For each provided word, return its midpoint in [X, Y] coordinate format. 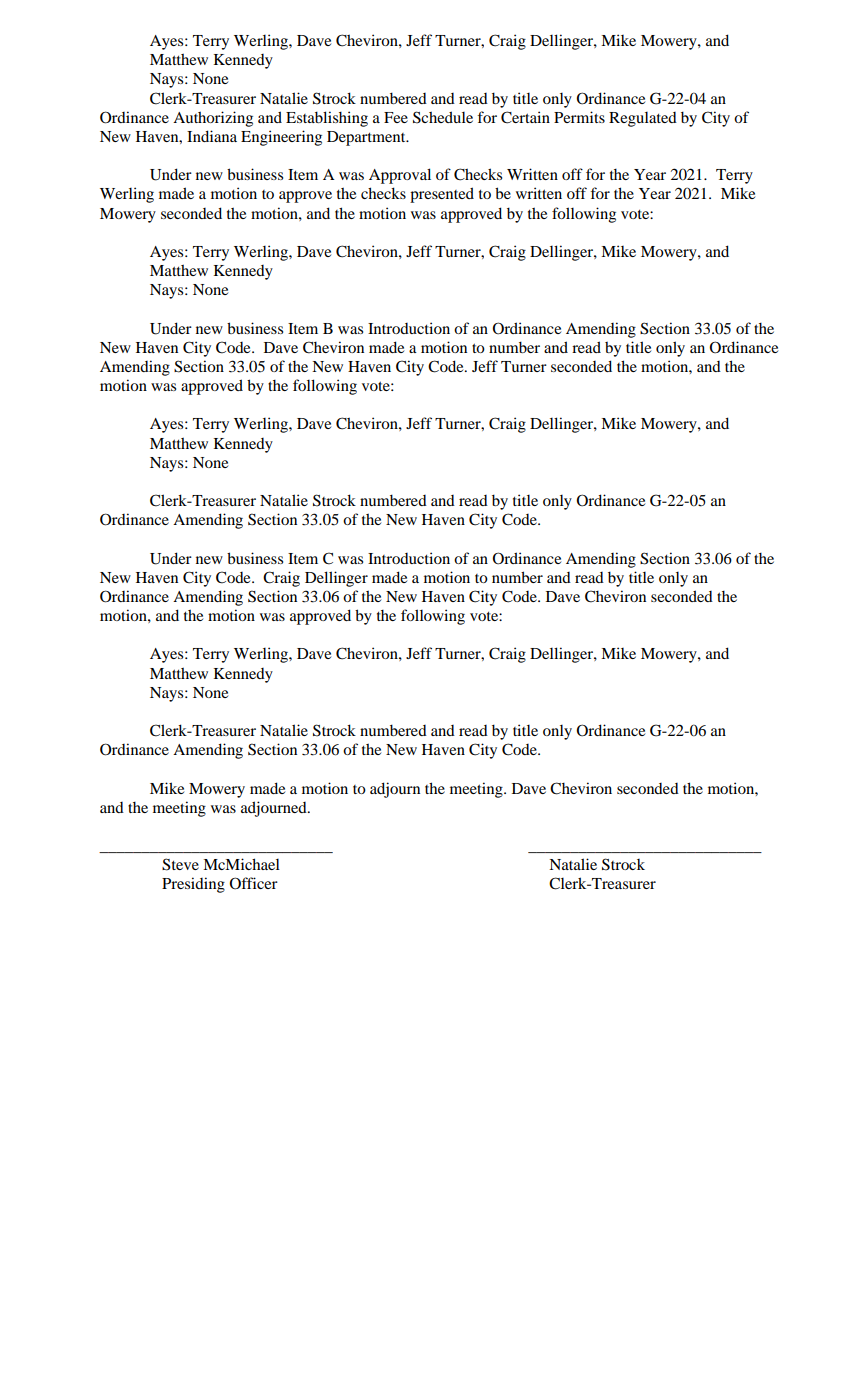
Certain [525, 117]
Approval [400, 176]
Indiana [212, 136]
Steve [180, 864]
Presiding [193, 885]
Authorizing [213, 119]
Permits [579, 117]
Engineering [281, 138]
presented [442, 195]
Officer [253, 883]
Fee [396, 117]
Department [367, 138]
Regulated [643, 119]
